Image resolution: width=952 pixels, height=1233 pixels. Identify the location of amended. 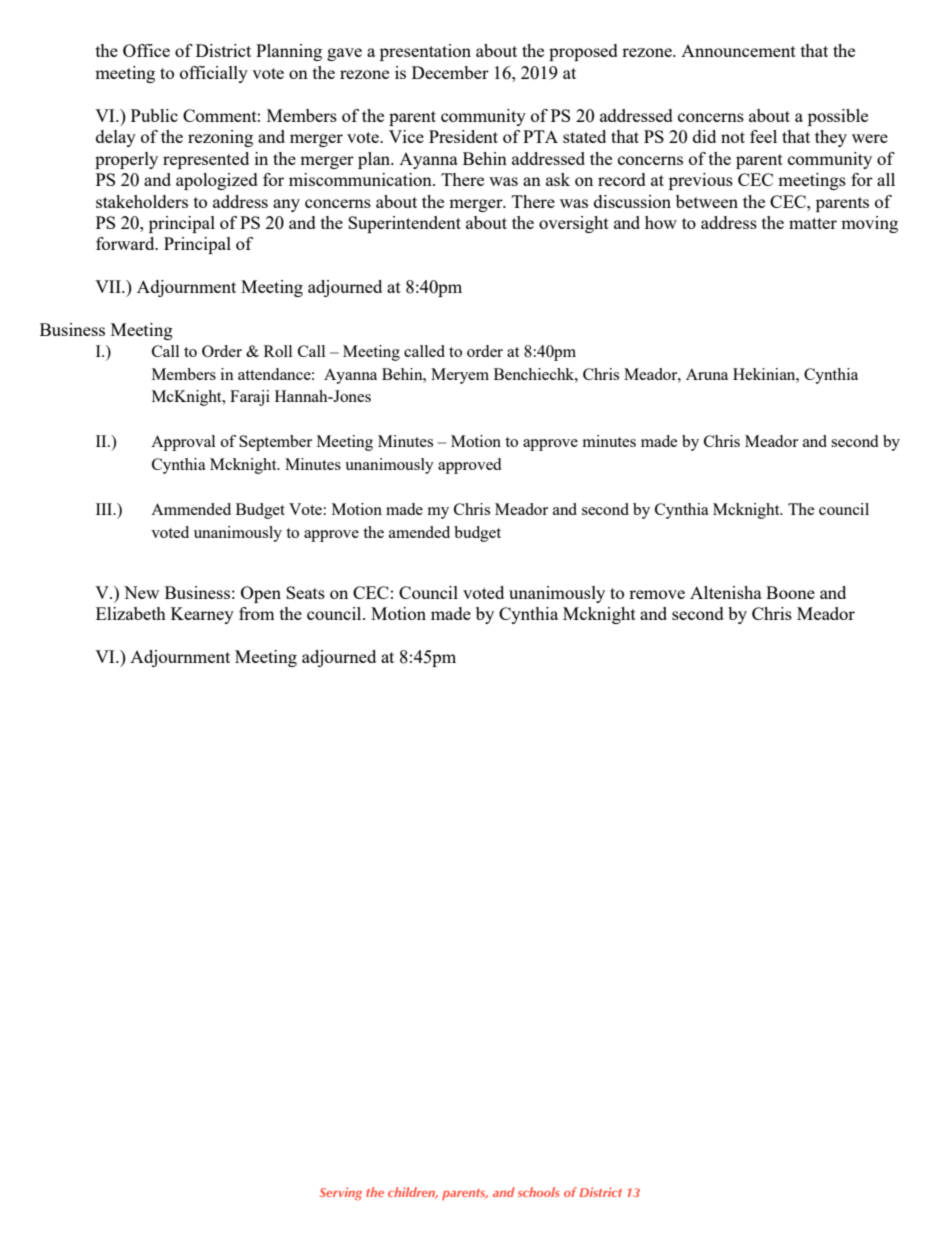
(419, 532).
